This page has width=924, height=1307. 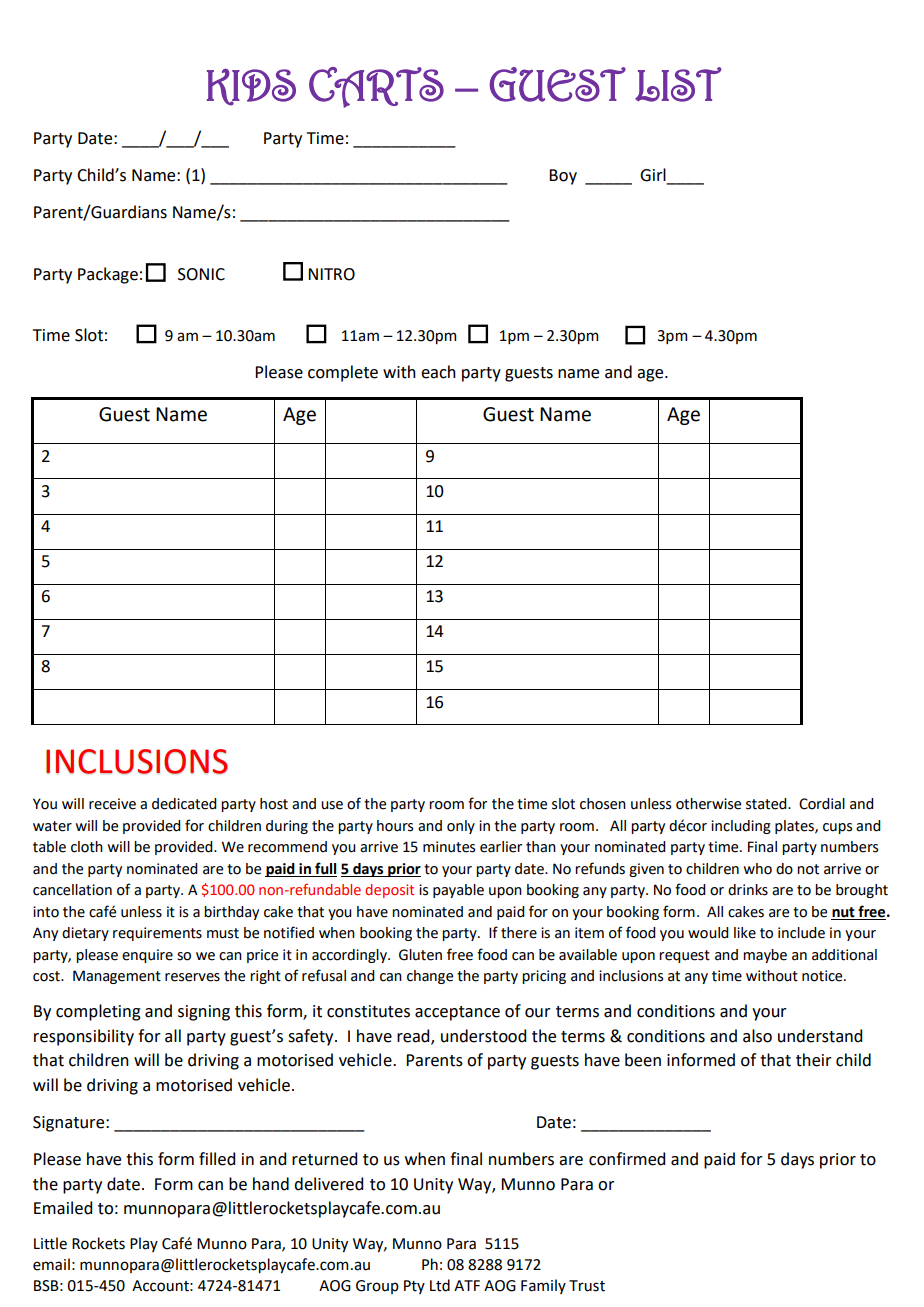 I want to click on Trust, so click(x=587, y=1286).
